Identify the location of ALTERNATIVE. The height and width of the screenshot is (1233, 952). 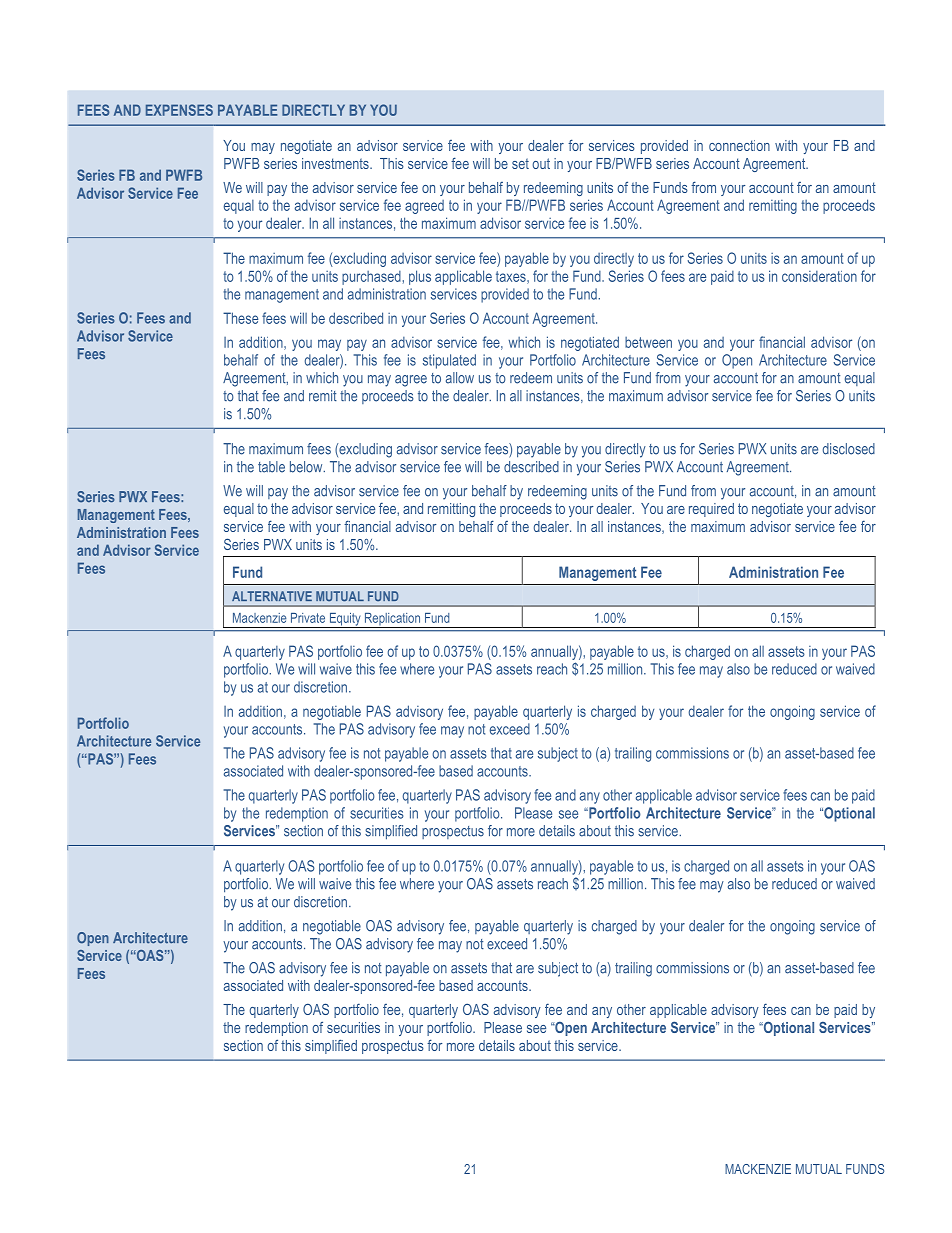
(272, 596).
